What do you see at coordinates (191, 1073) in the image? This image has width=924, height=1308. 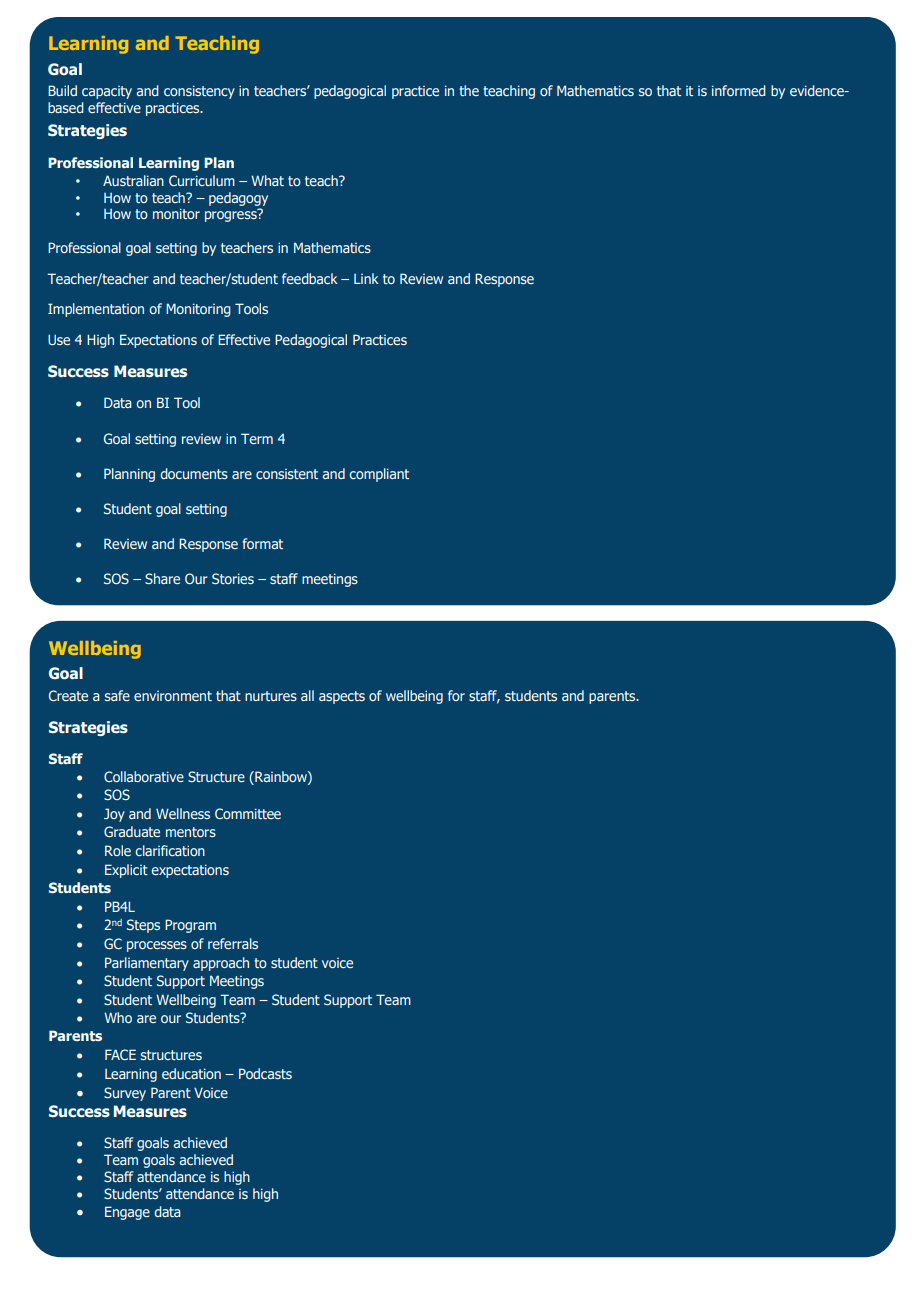 I see `education` at bounding box center [191, 1073].
